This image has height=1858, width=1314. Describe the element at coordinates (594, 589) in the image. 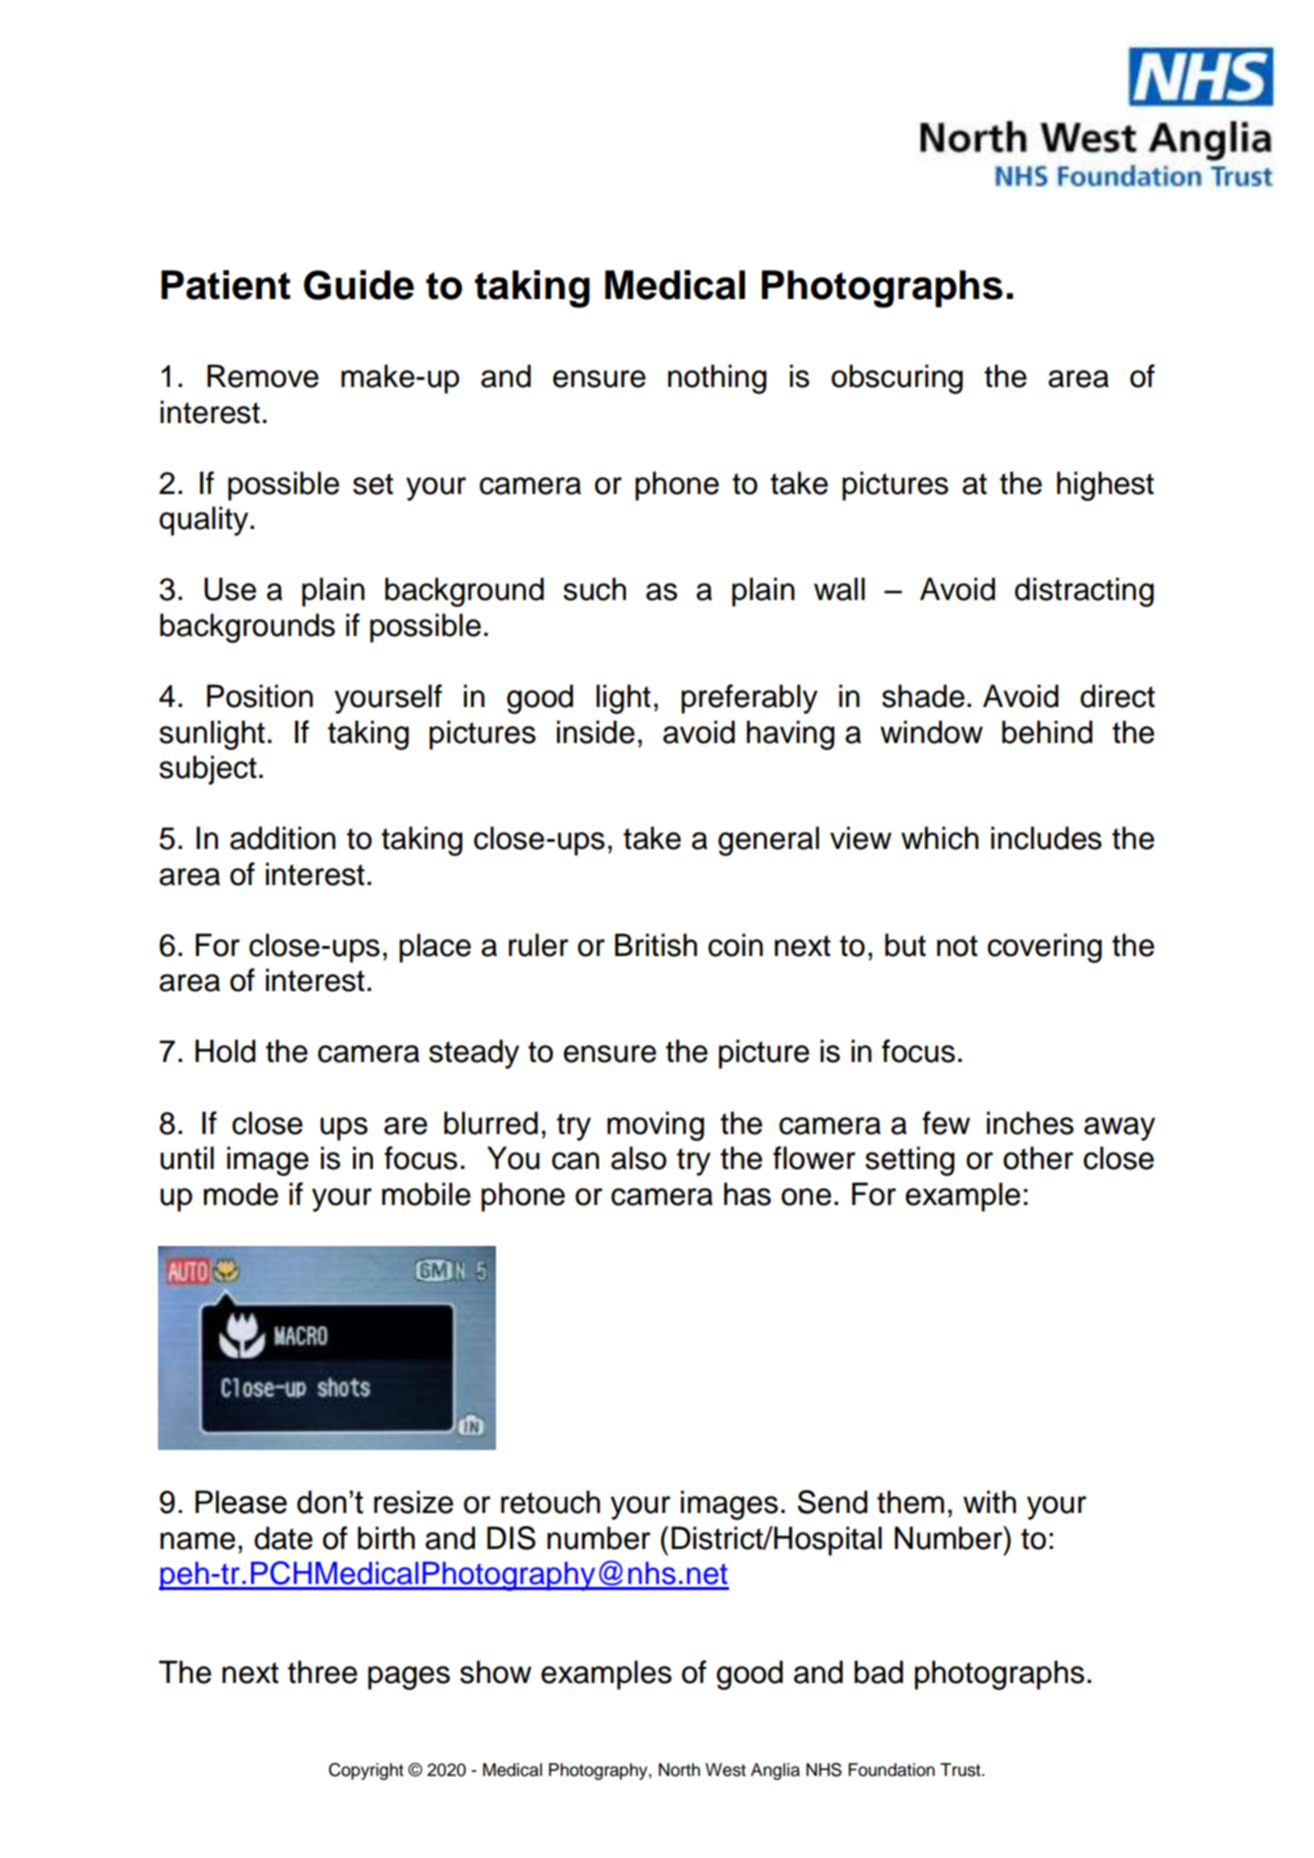

I see `such` at that location.
